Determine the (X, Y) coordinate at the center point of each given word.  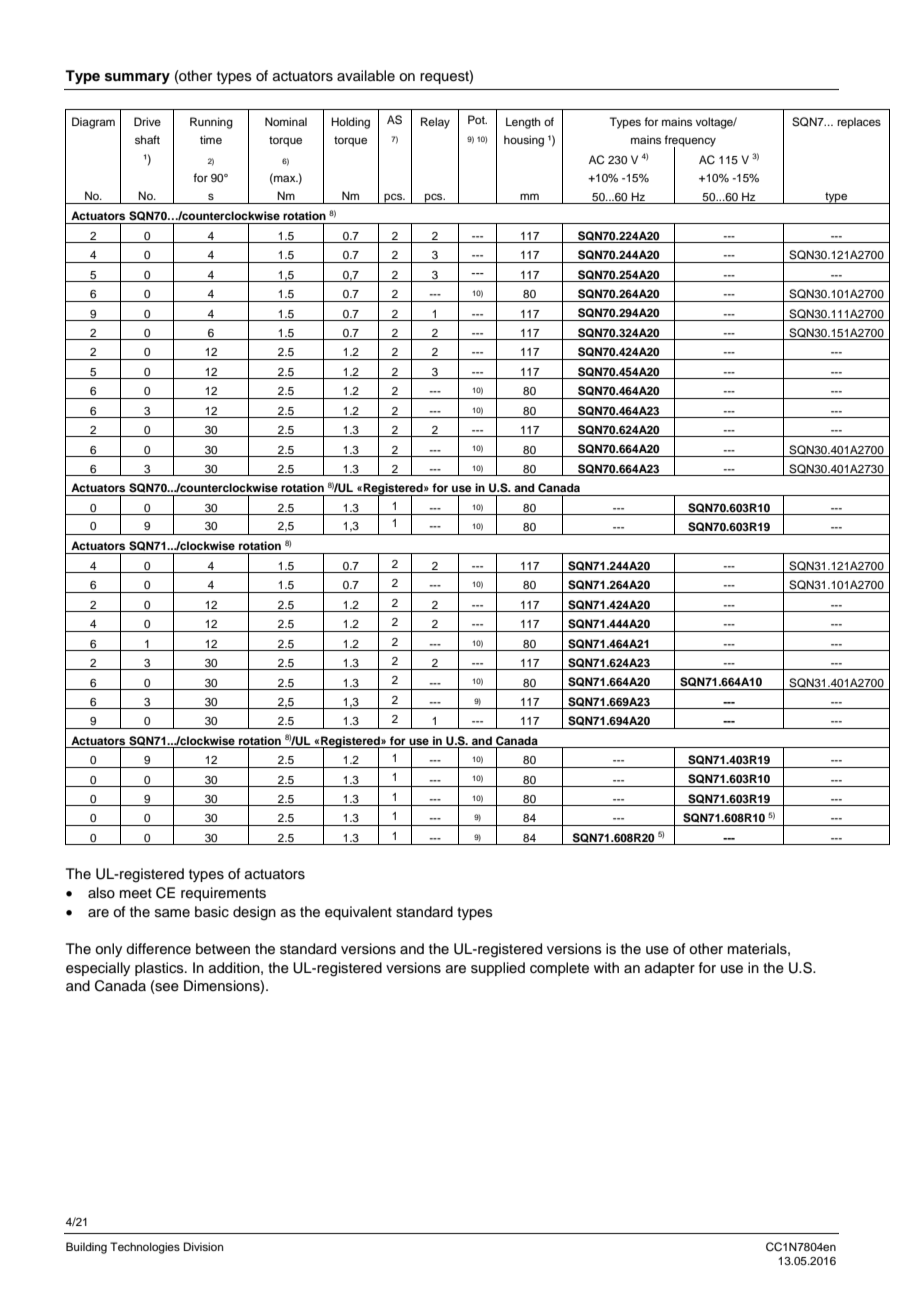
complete (559, 969)
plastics (160, 969)
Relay (435, 123)
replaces (859, 123)
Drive (147, 121)
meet (136, 893)
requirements (223, 894)
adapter (670, 969)
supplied (498, 969)
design (254, 913)
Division (203, 1246)
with (606, 967)
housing (524, 141)
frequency (690, 142)
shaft (147, 139)
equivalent (358, 913)
